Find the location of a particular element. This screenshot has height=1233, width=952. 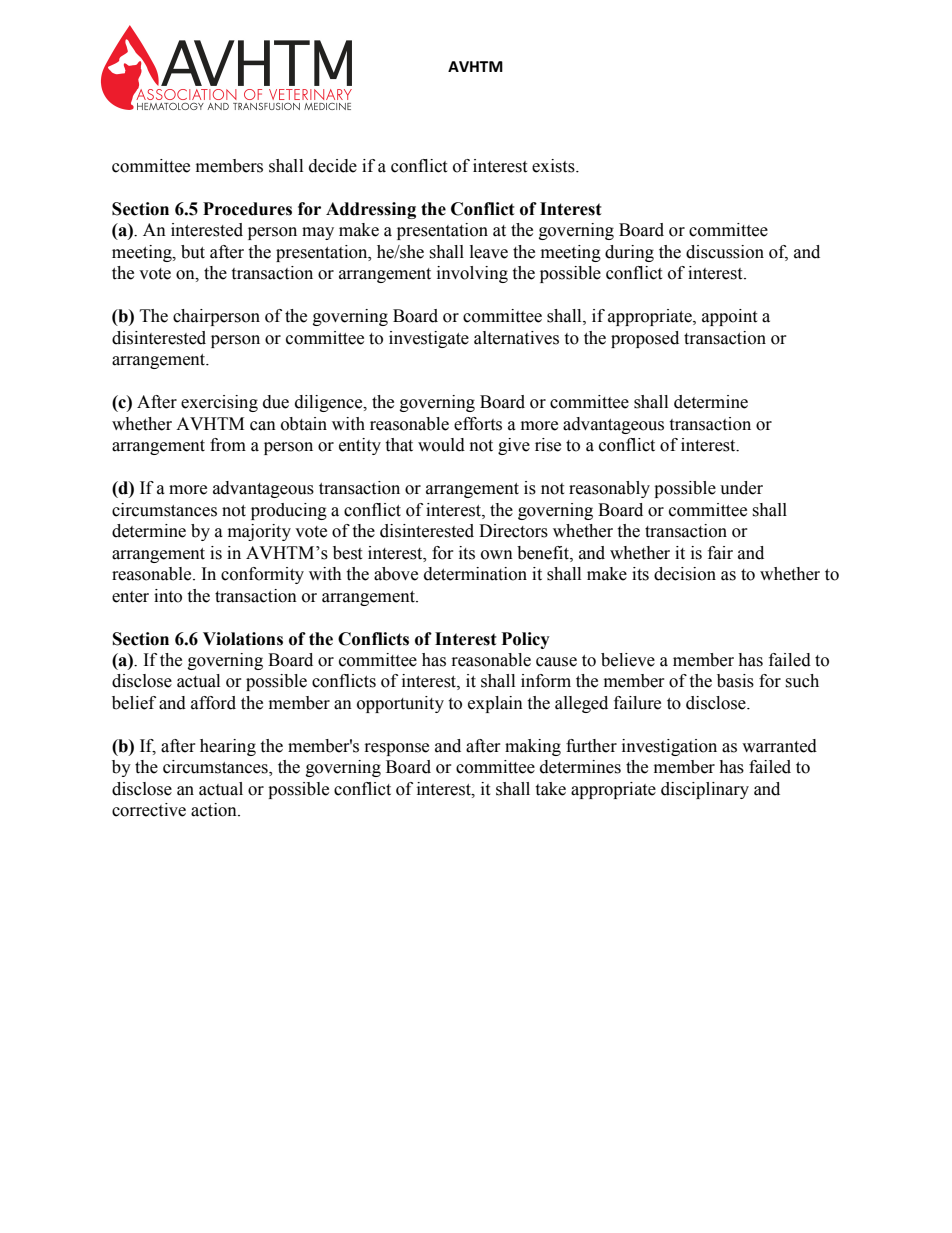

proposed is located at coordinates (645, 339).
